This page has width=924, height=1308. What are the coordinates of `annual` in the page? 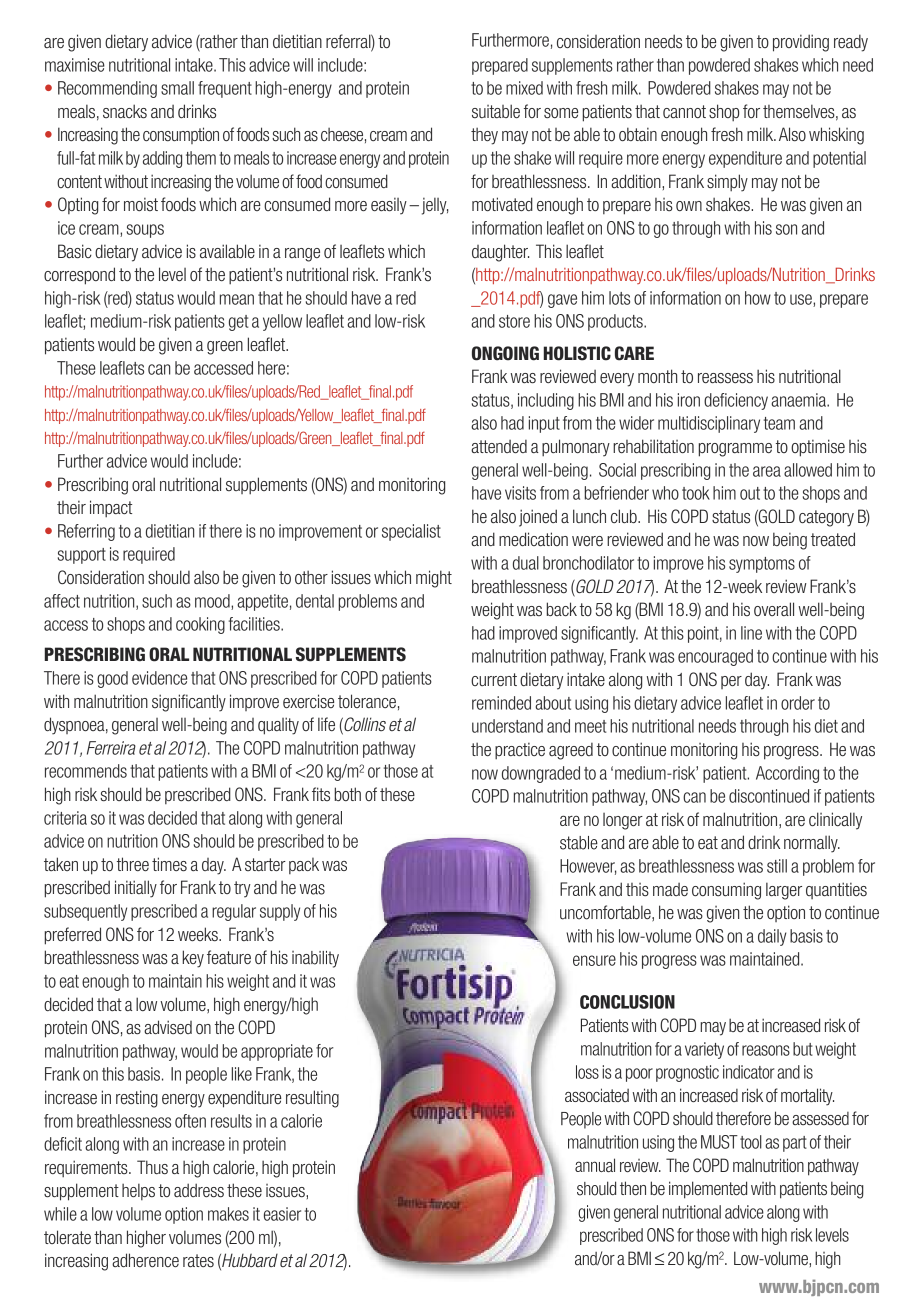 It's located at (595, 1165).
